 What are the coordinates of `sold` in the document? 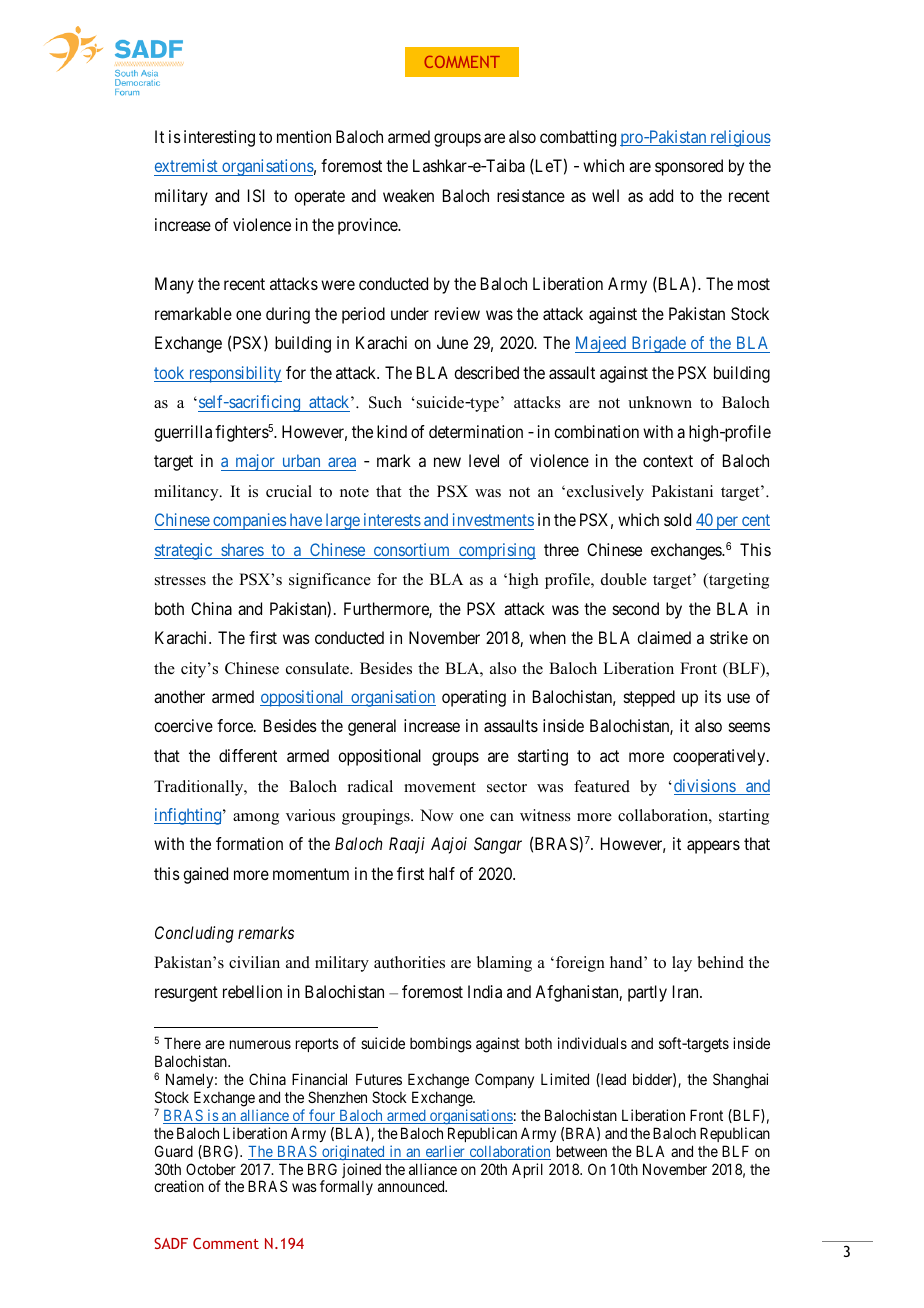 It's located at (677, 519).
